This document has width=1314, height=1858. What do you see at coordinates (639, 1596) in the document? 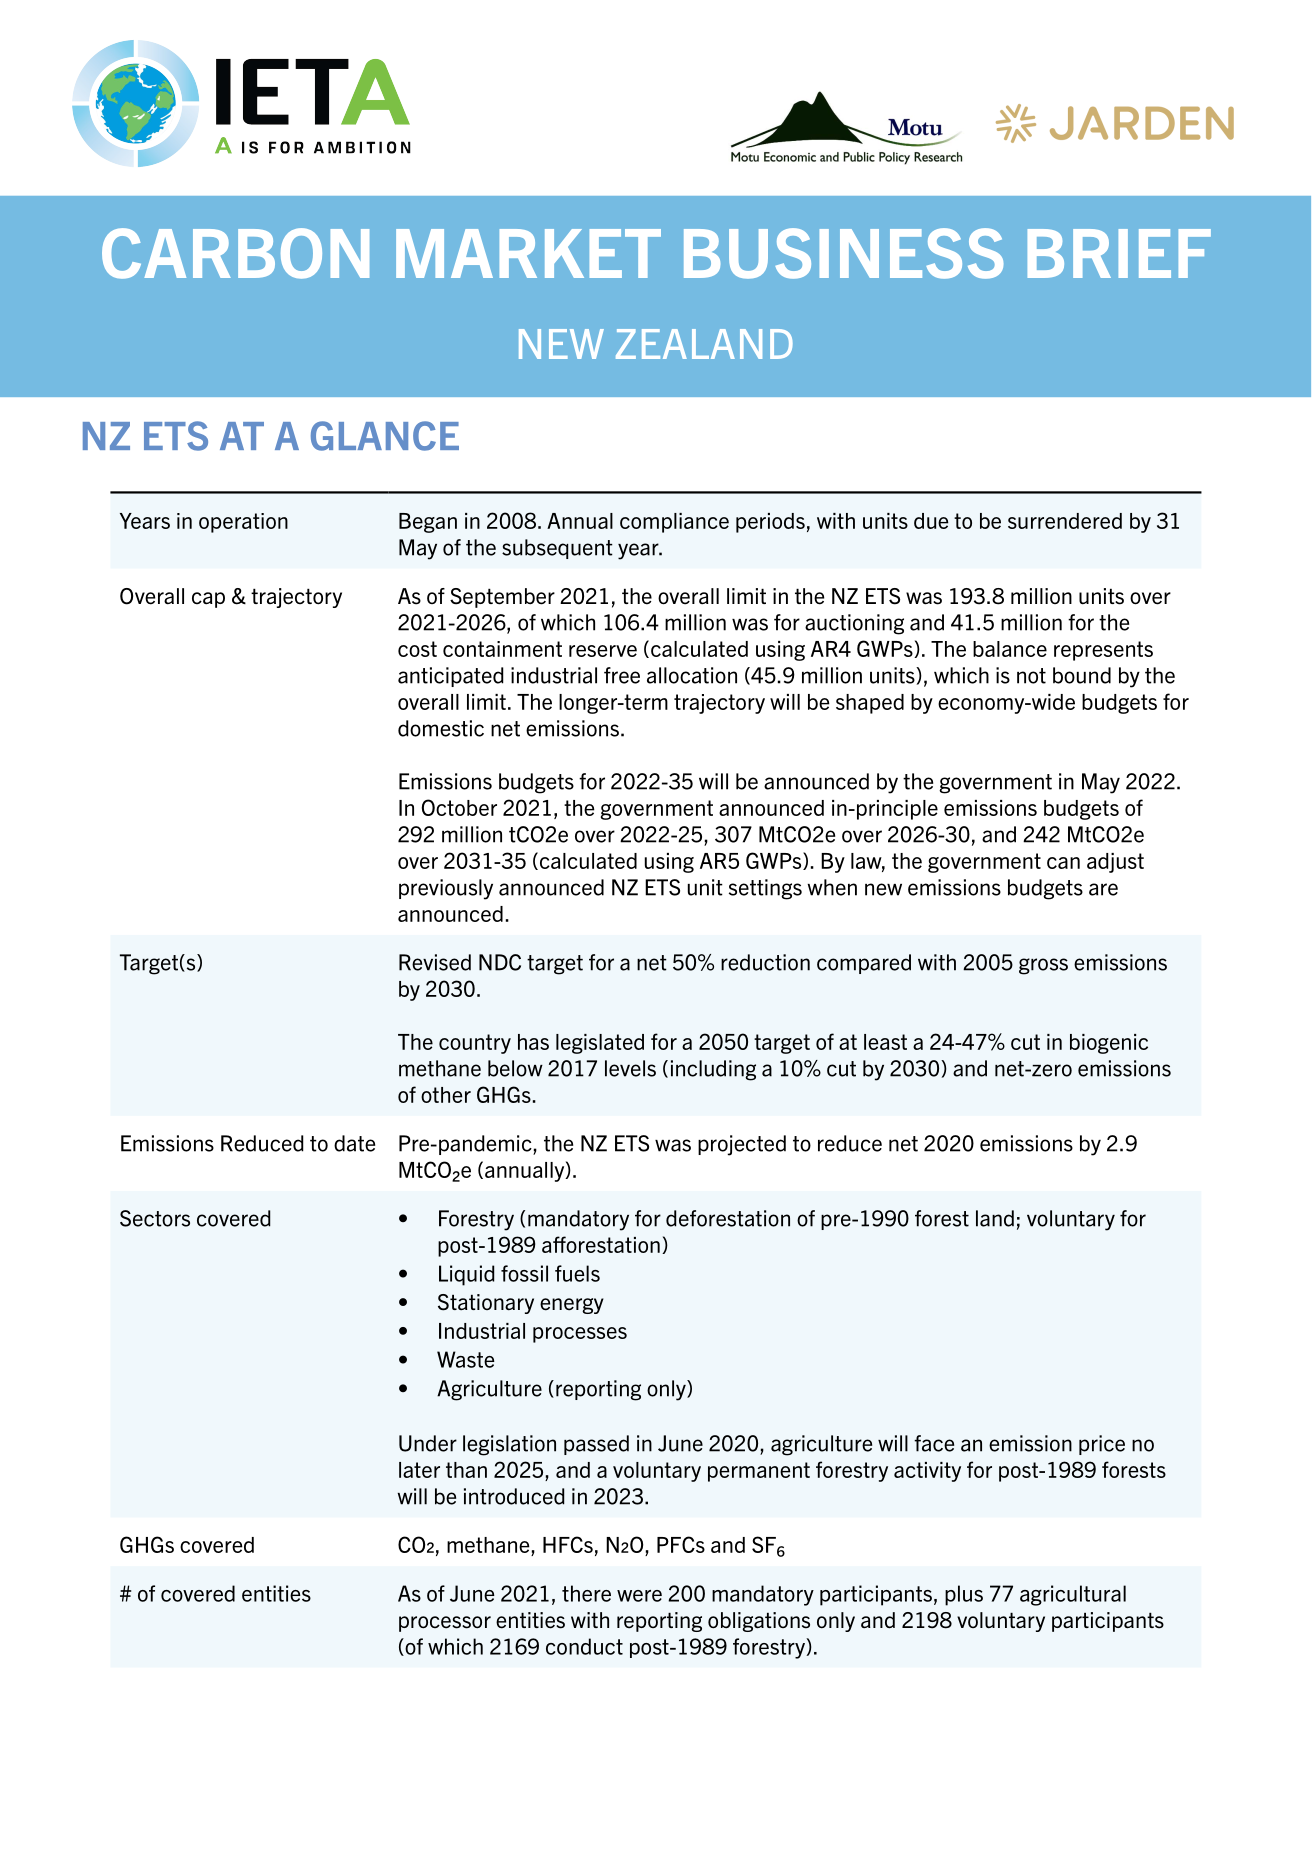
I see `were` at bounding box center [639, 1596].
